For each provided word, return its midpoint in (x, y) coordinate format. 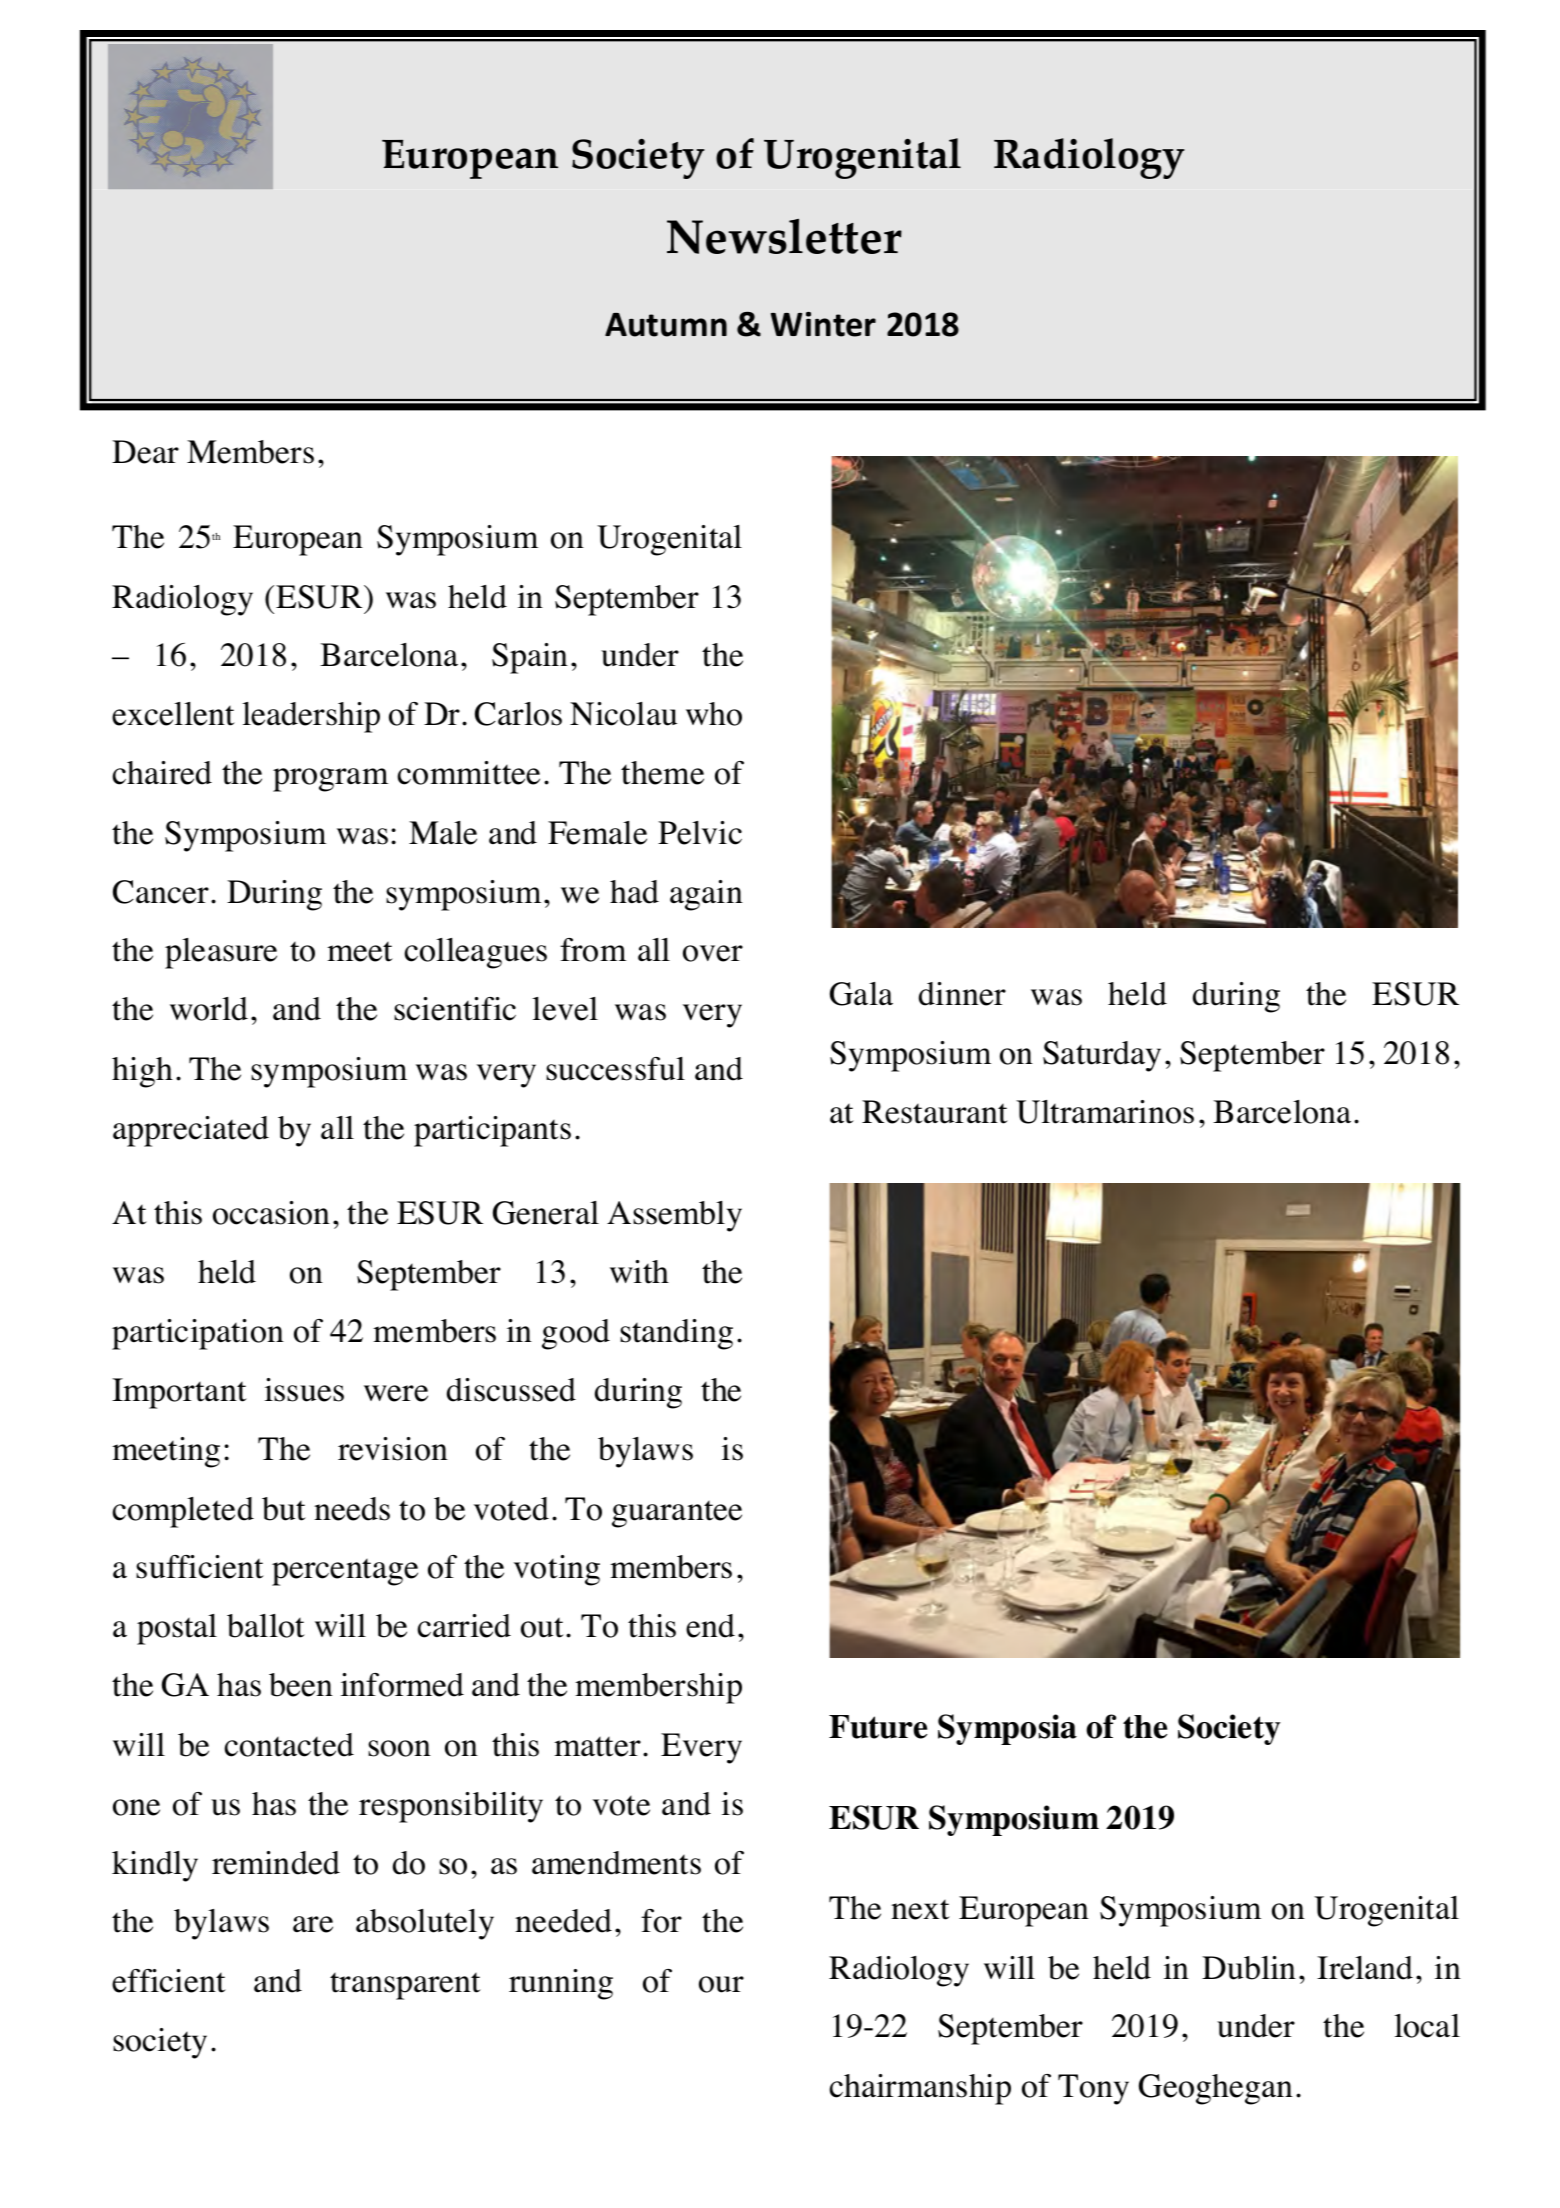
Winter (823, 324)
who (714, 714)
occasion (271, 1213)
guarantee (677, 1514)
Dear (145, 452)
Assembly (674, 1216)
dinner (962, 994)
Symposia (1007, 1729)
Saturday (1102, 1056)
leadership (311, 717)
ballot (266, 1626)
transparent (405, 1986)
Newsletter (784, 236)
